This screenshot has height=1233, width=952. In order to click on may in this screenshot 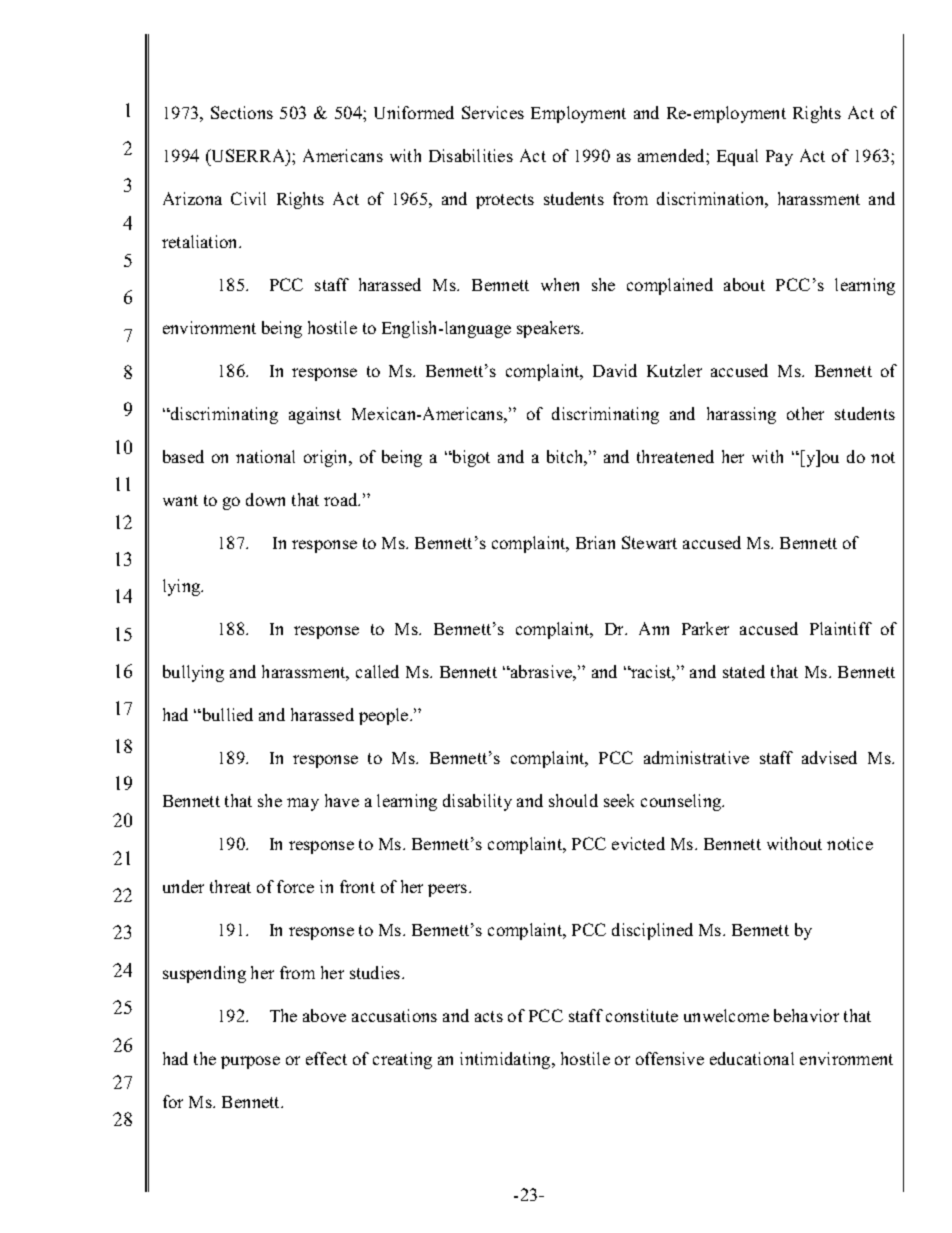, I will do `click(303, 804)`.
